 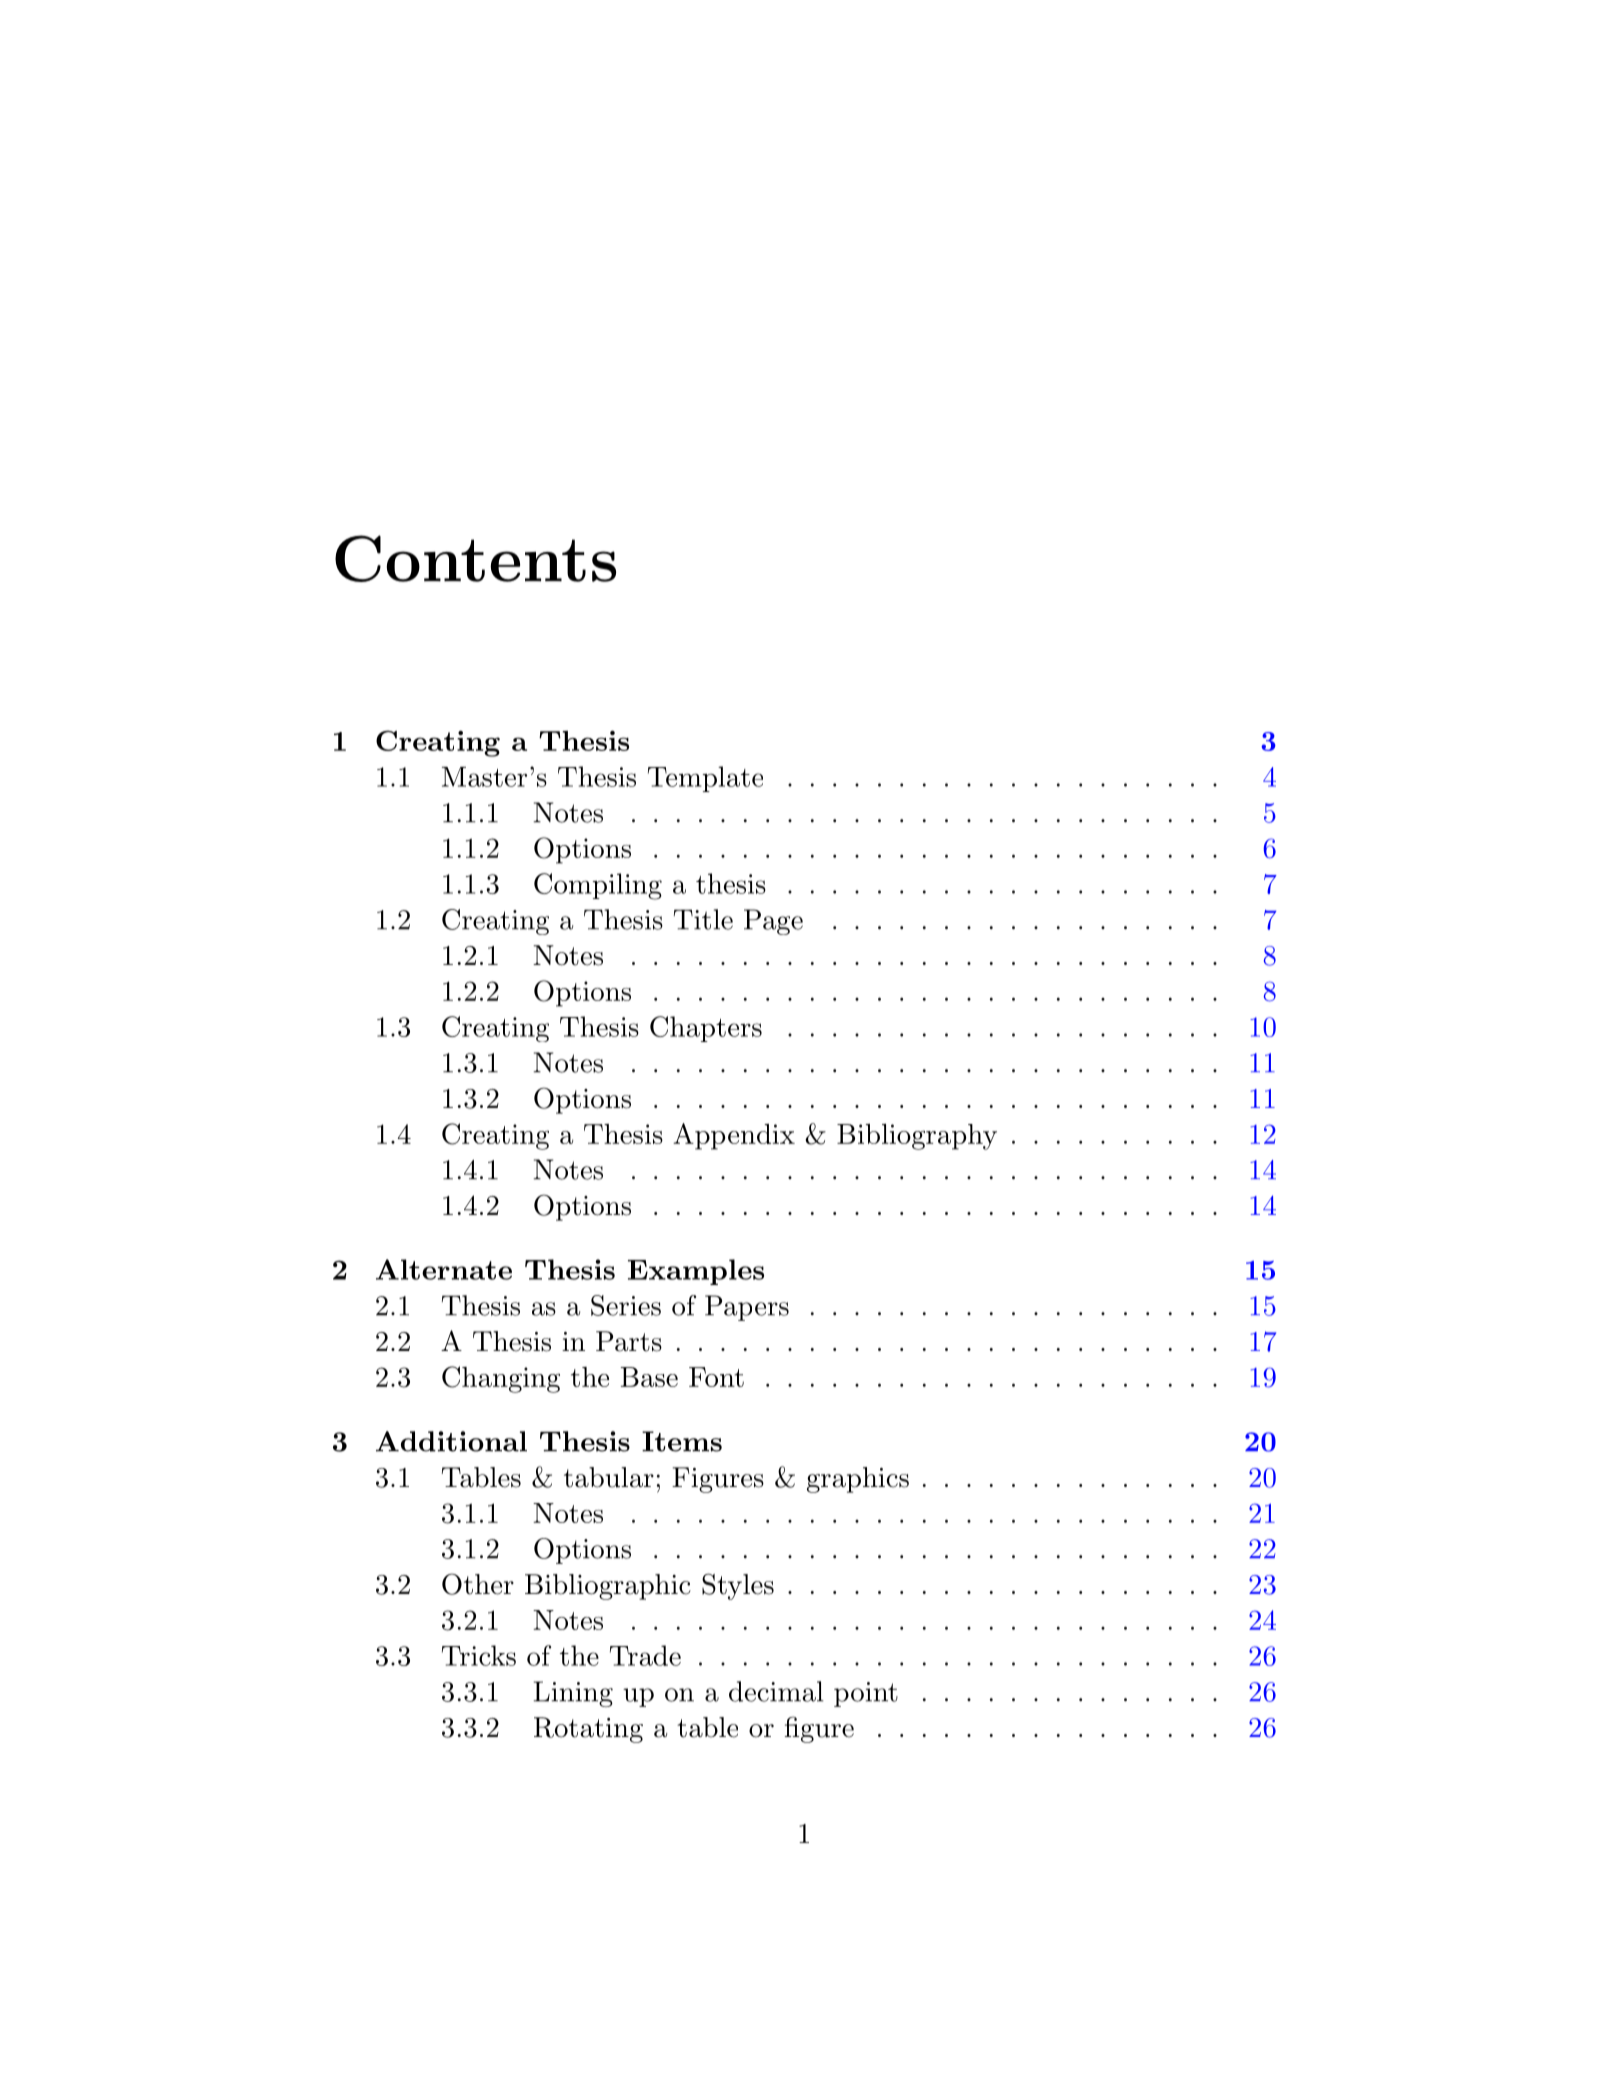 I want to click on Tricks, so click(x=479, y=1655).
